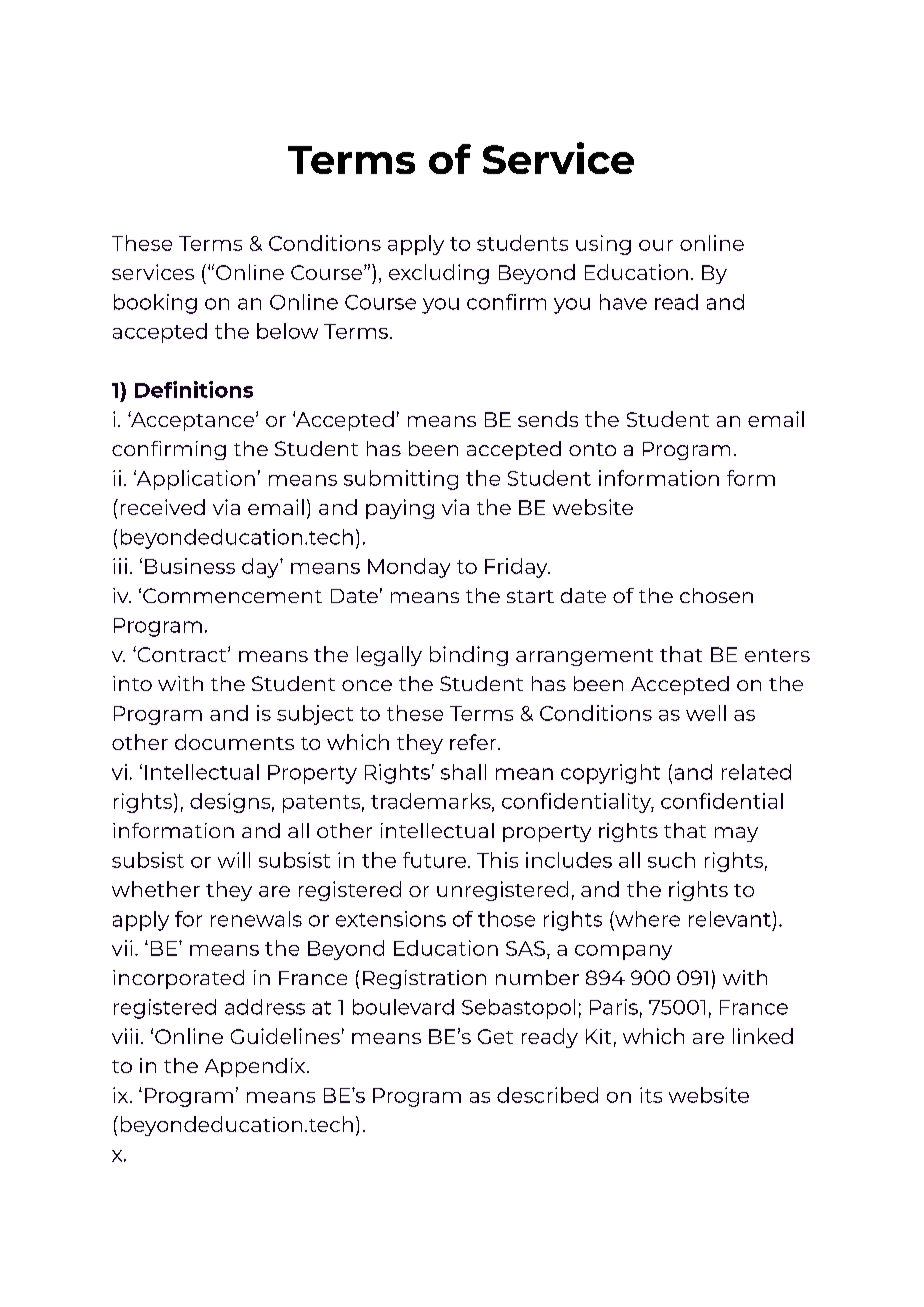  I want to click on binding, so click(469, 656).
